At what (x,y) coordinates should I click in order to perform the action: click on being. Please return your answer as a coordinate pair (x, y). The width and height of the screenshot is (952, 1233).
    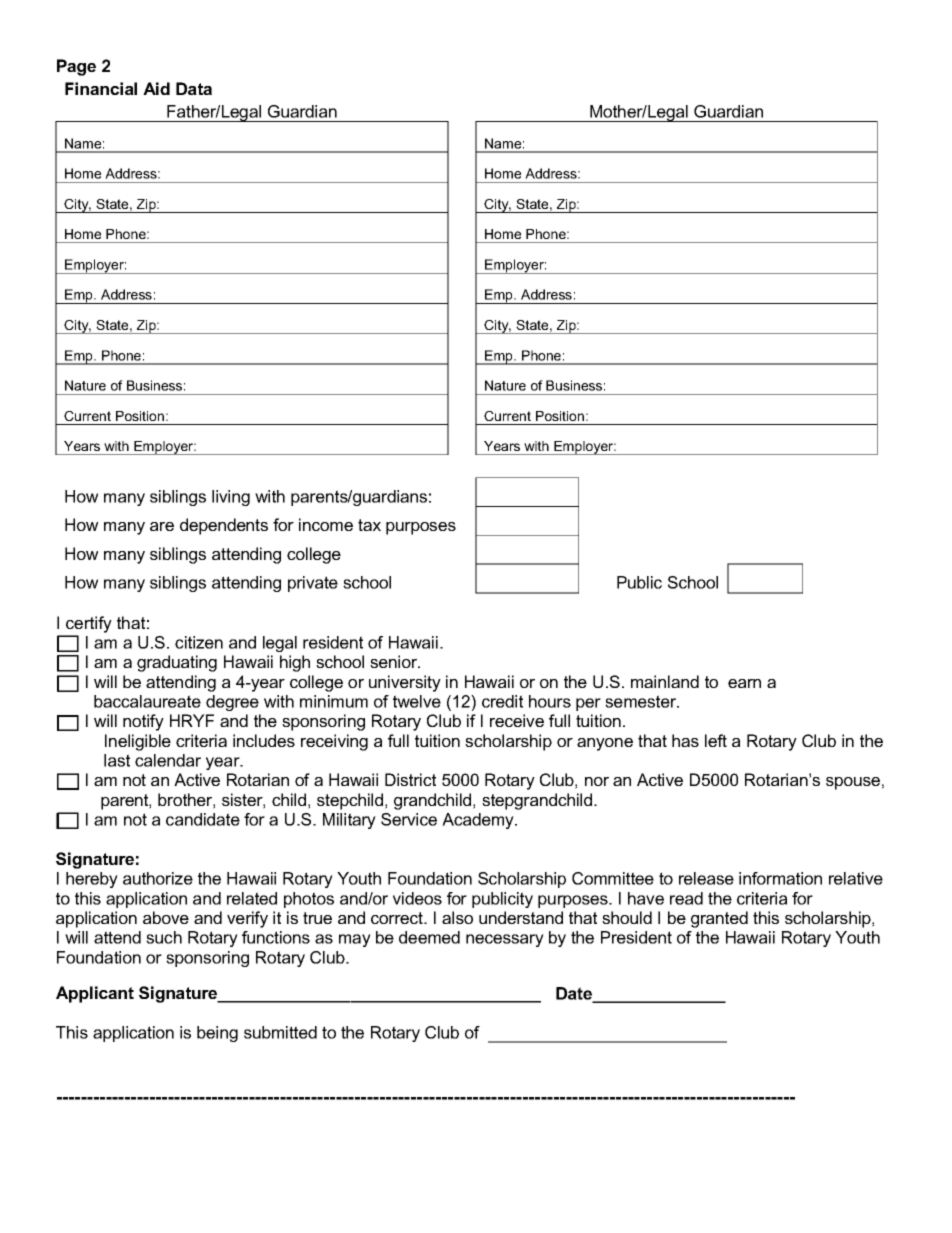
    Looking at the image, I should click on (217, 1034).
